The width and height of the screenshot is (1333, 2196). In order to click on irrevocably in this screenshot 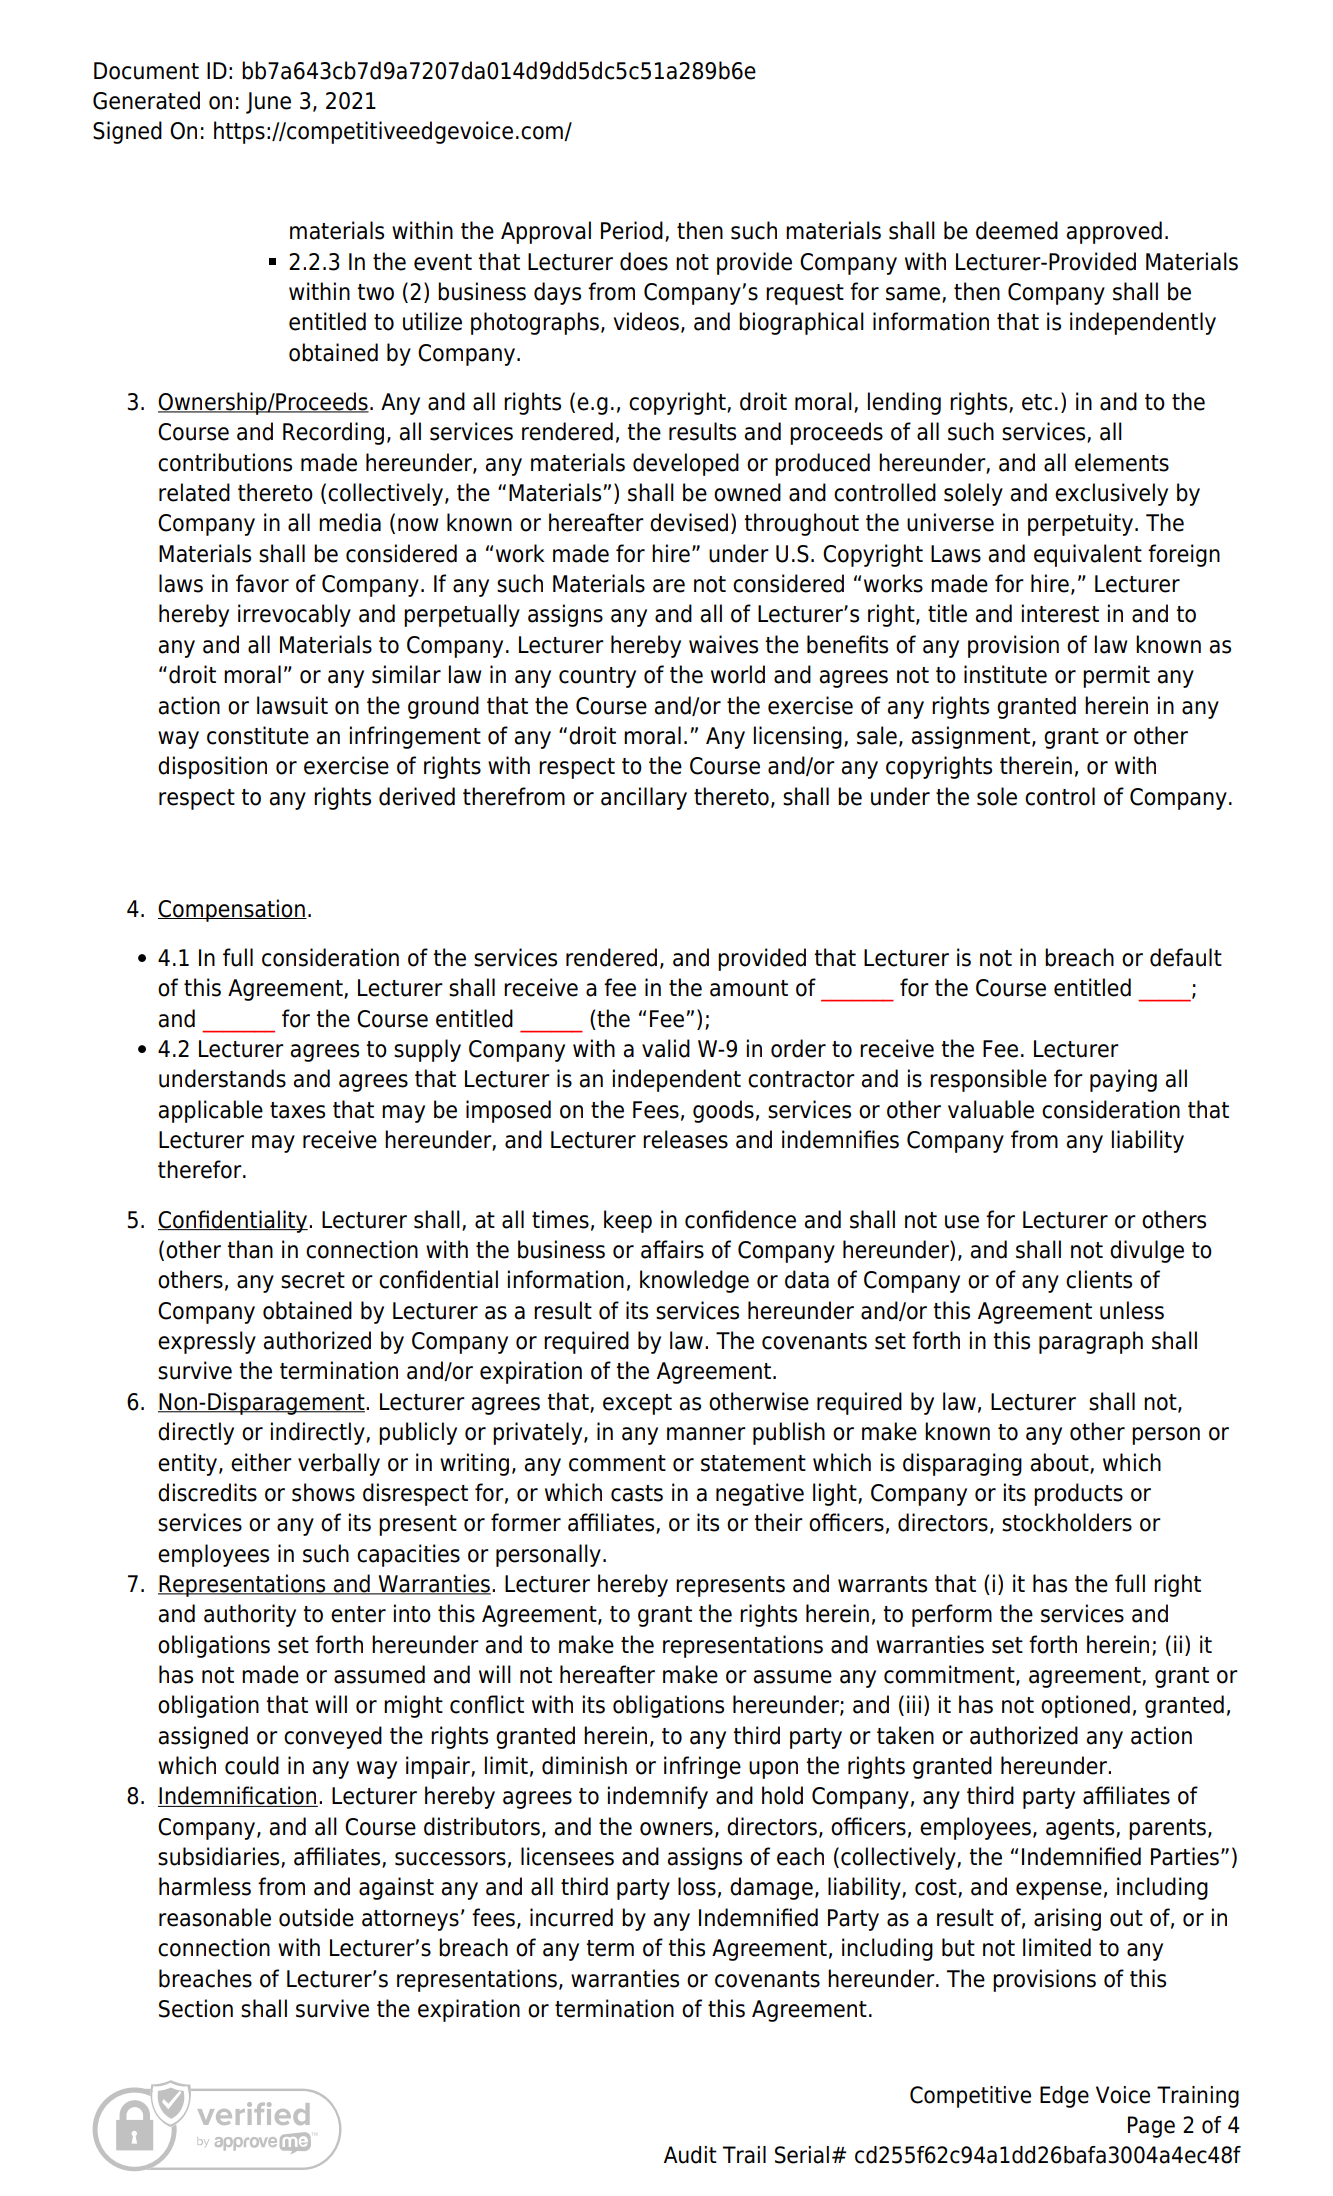, I will do `click(294, 615)`.
